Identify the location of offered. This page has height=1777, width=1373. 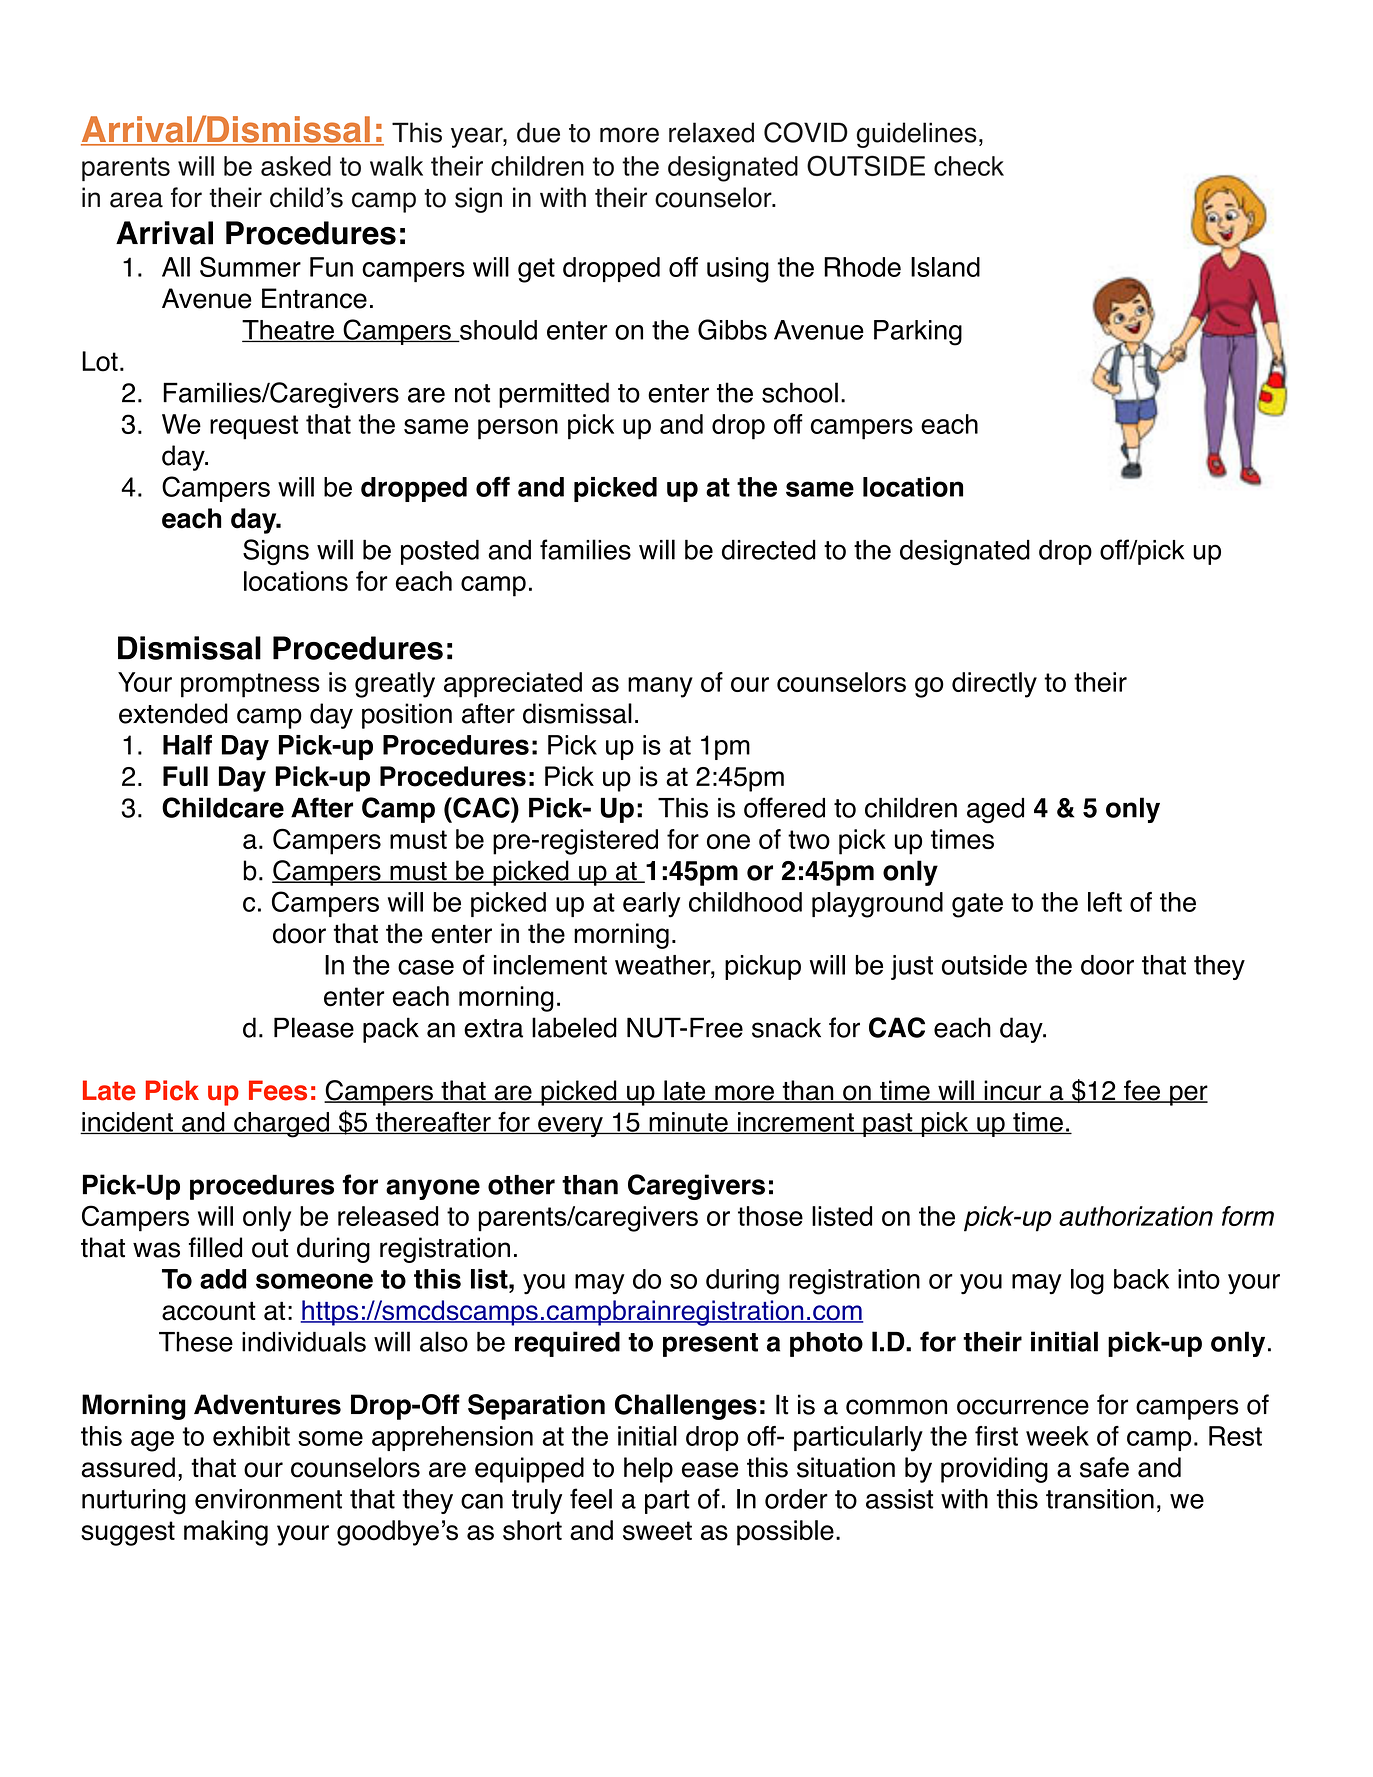
(784, 807).
